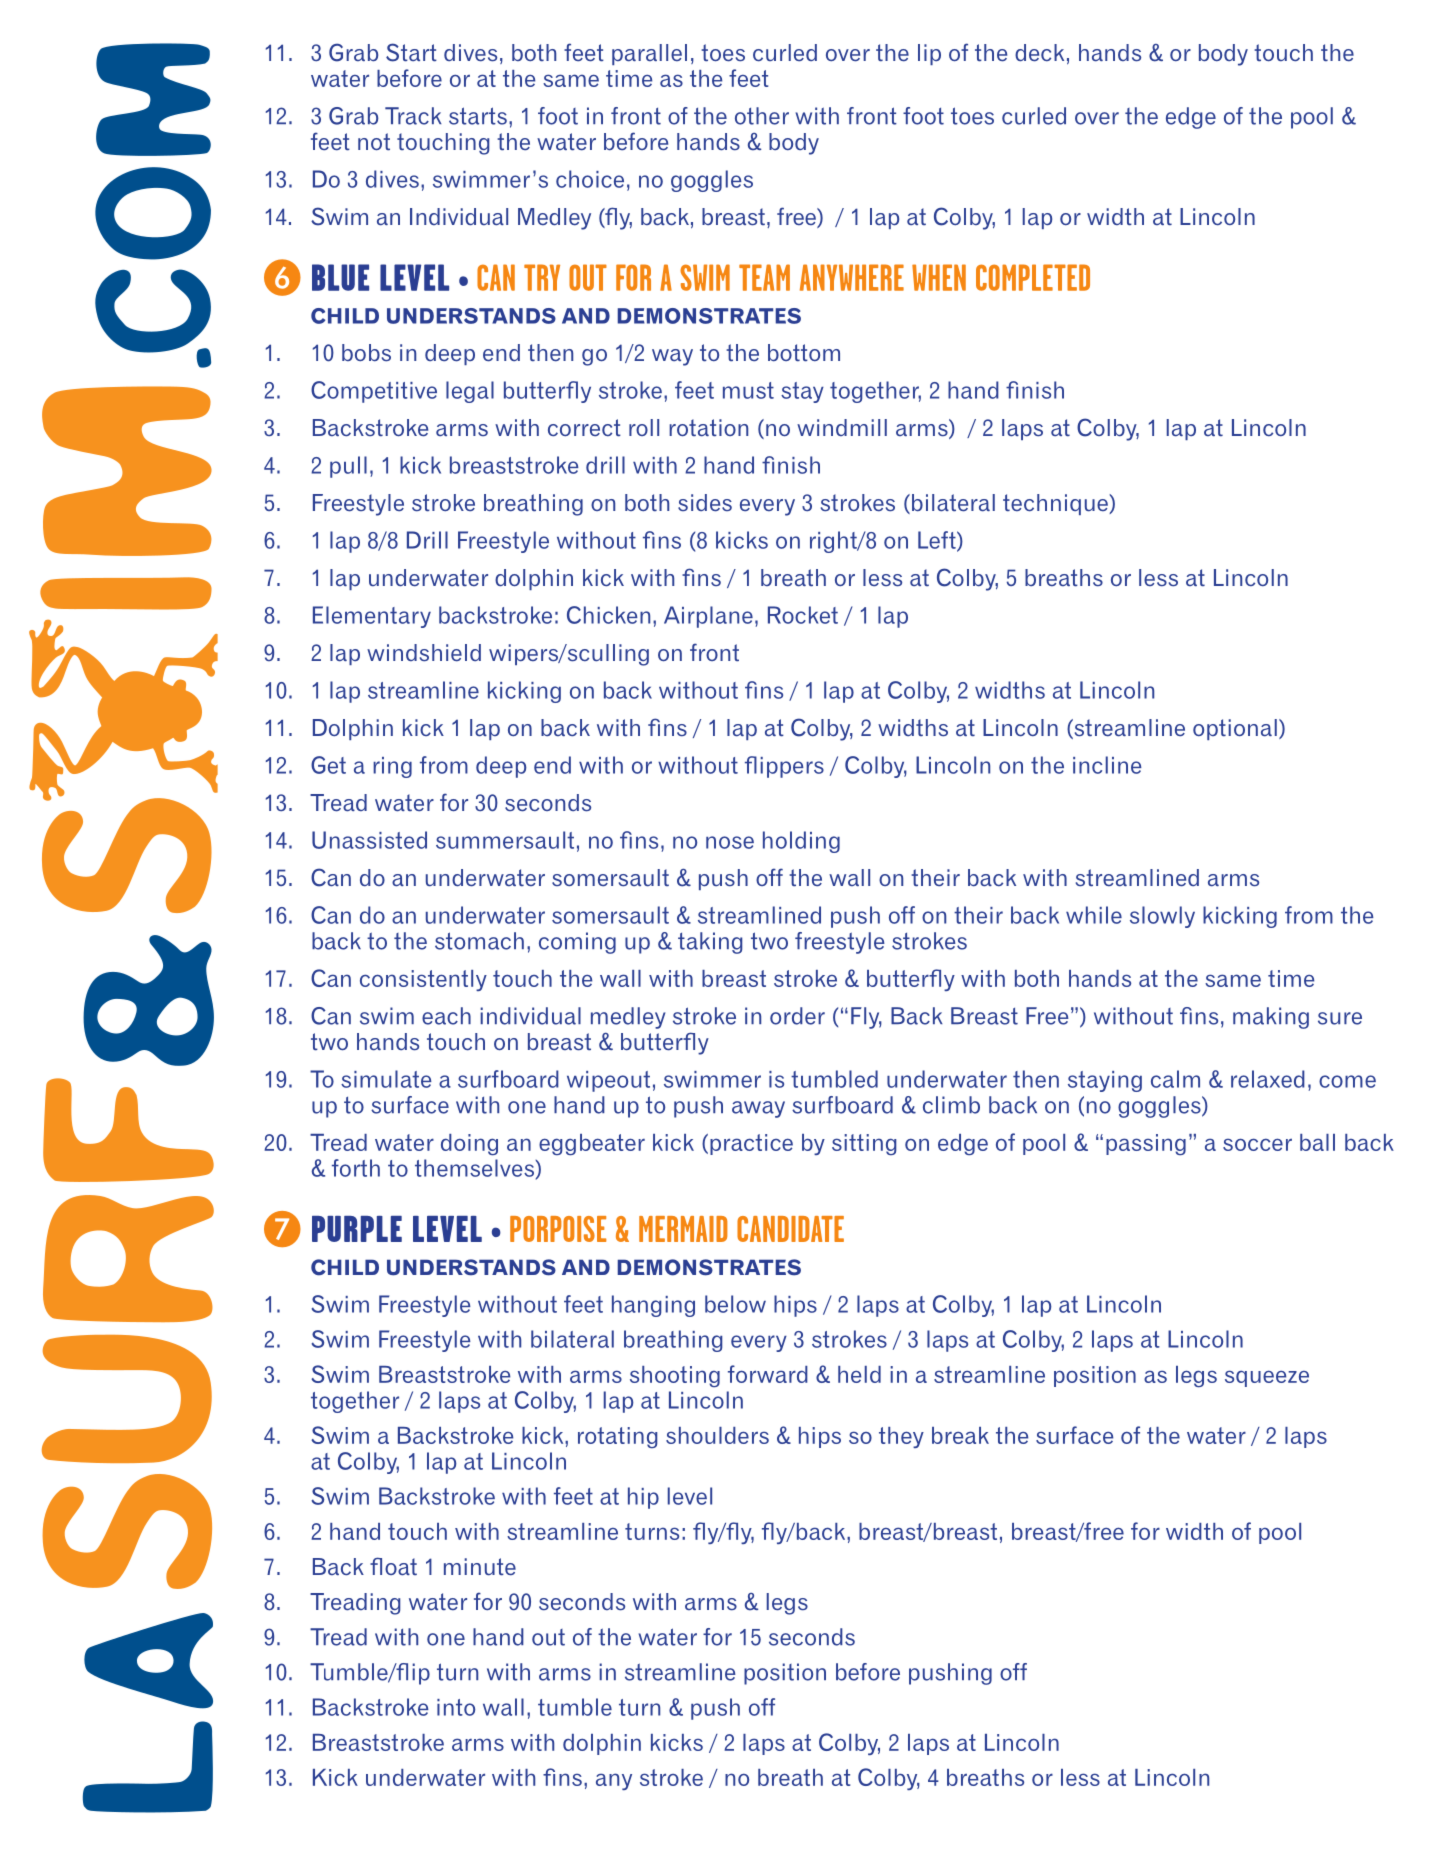  Describe the element at coordinates (348, 467) in the page. I see `pull` at that location.
